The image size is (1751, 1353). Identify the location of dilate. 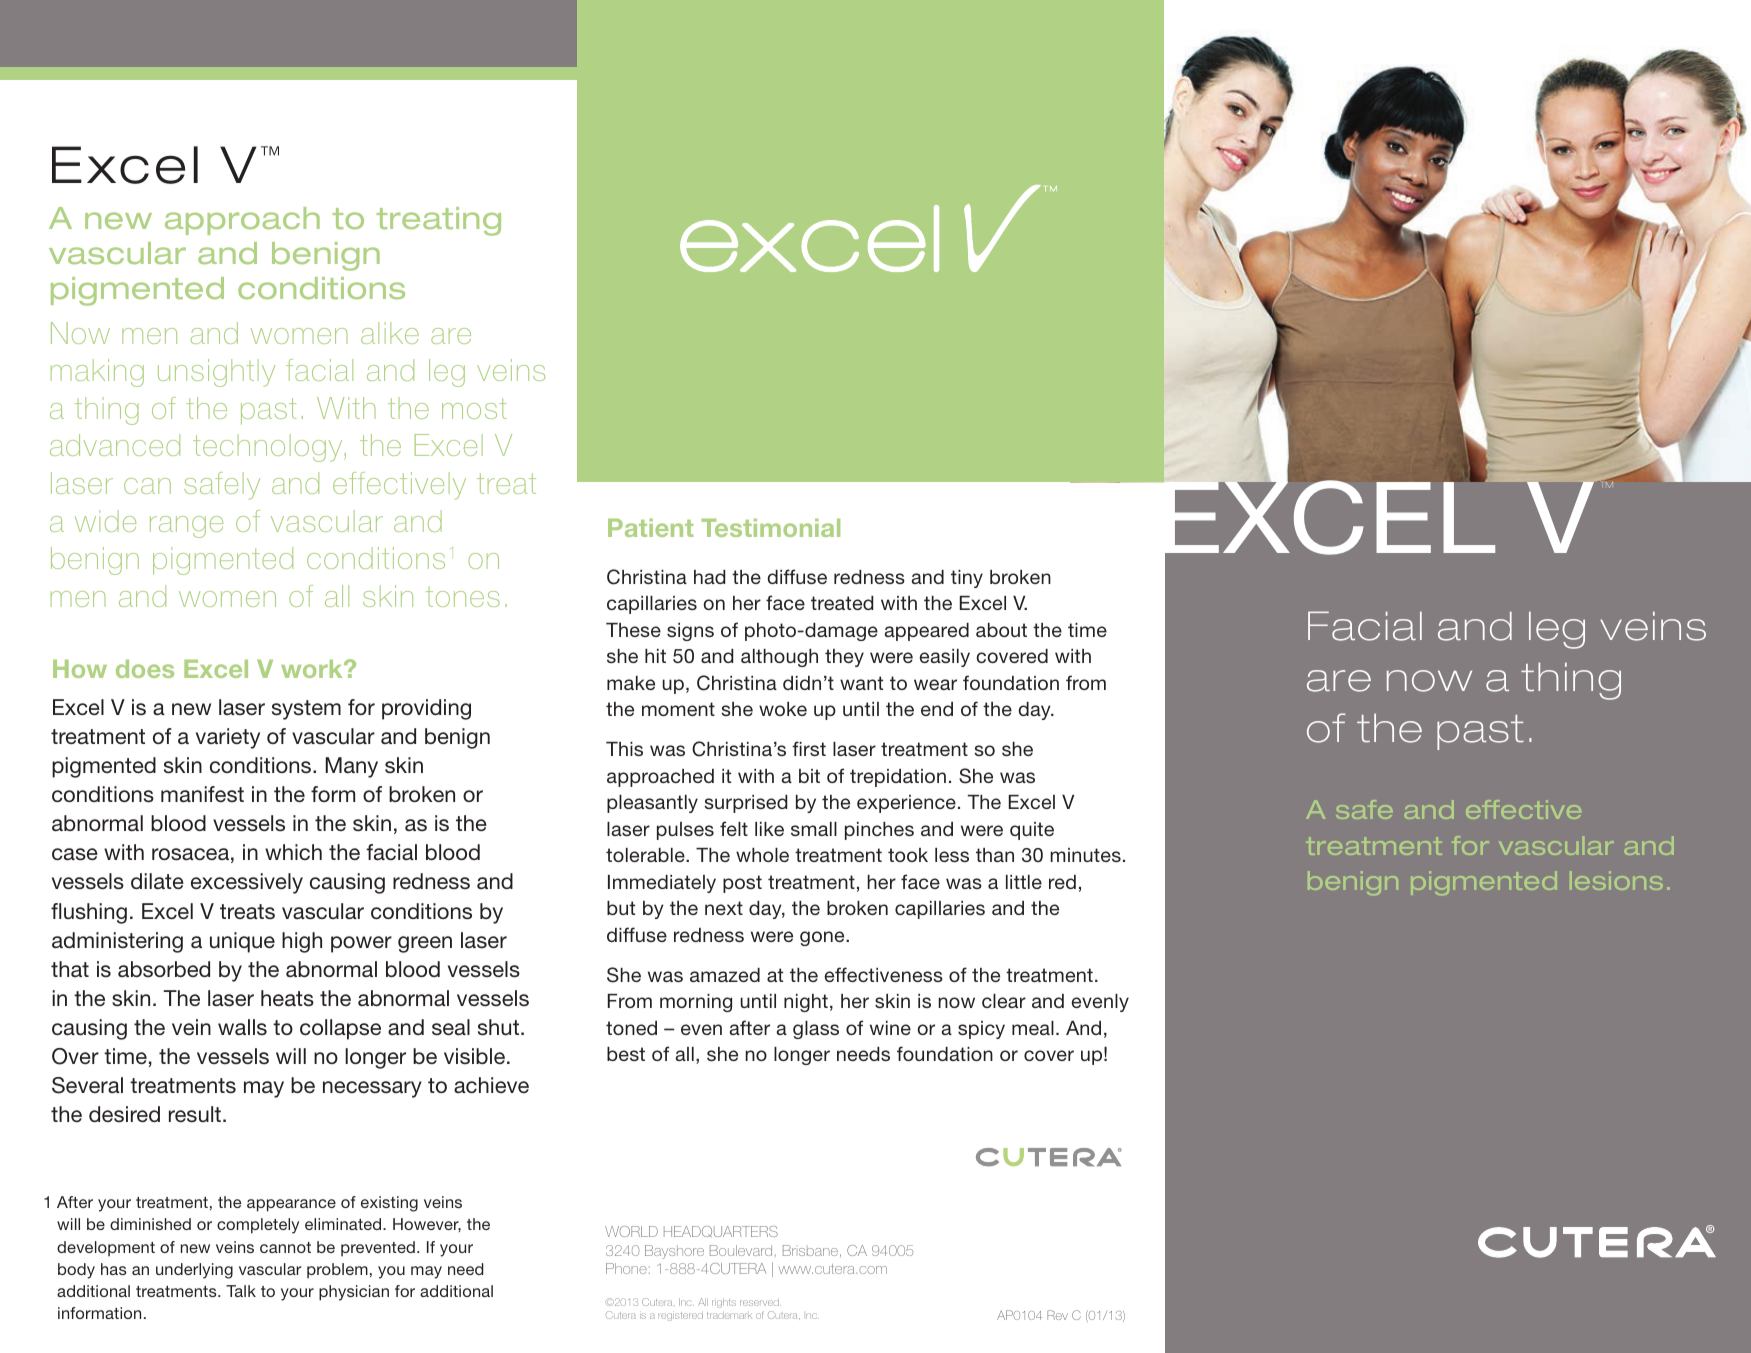
(157, 881).
